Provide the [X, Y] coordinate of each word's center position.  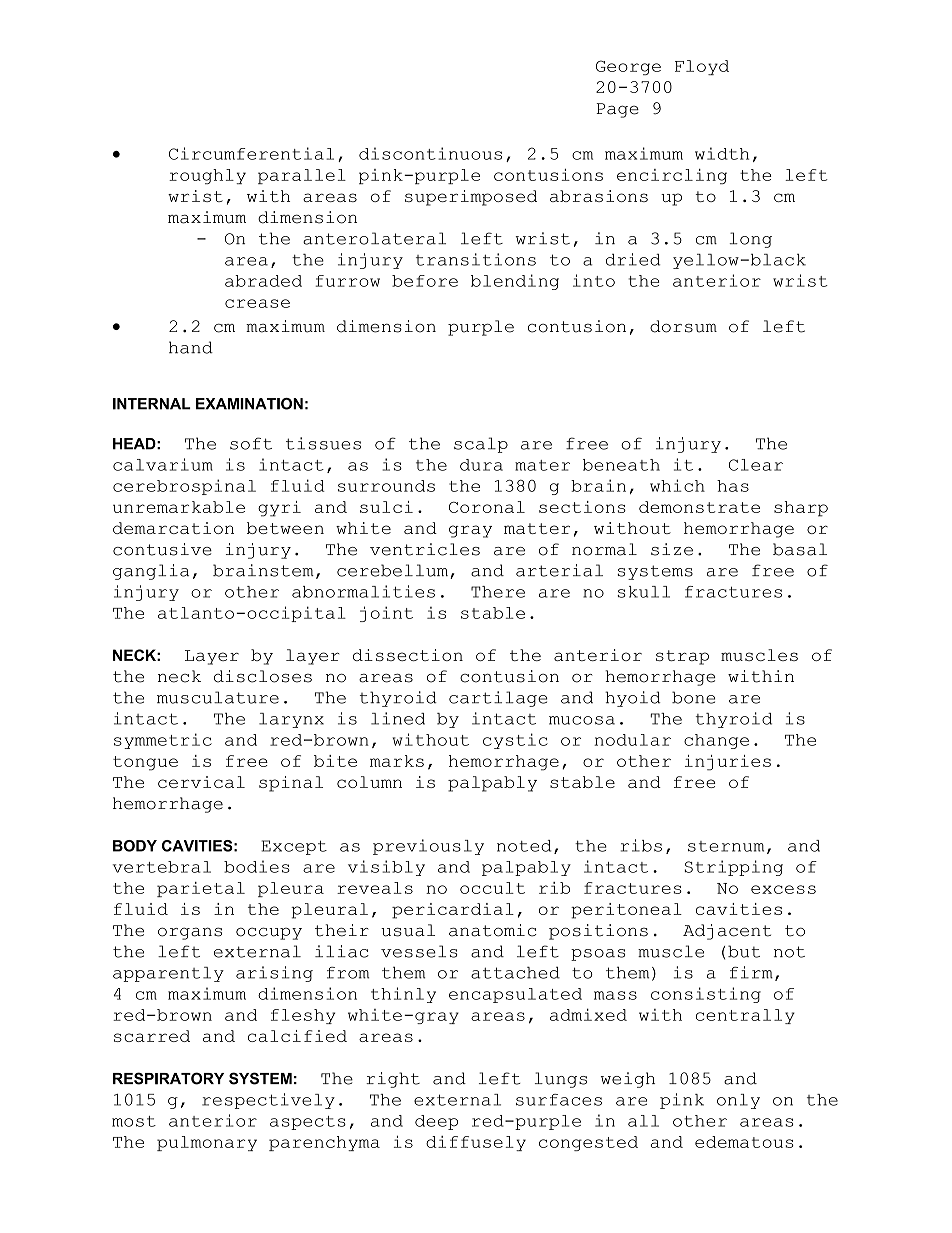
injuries [728, 763]
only [738, 1101]
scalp [481, 445]
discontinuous [430, 153]
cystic [515, 741]
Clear [756, 465]
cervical [201, 782]
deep [436, 1122]
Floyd [702, 67]
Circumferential [251, 153]
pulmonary [207, 1143]
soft [251, 443]
